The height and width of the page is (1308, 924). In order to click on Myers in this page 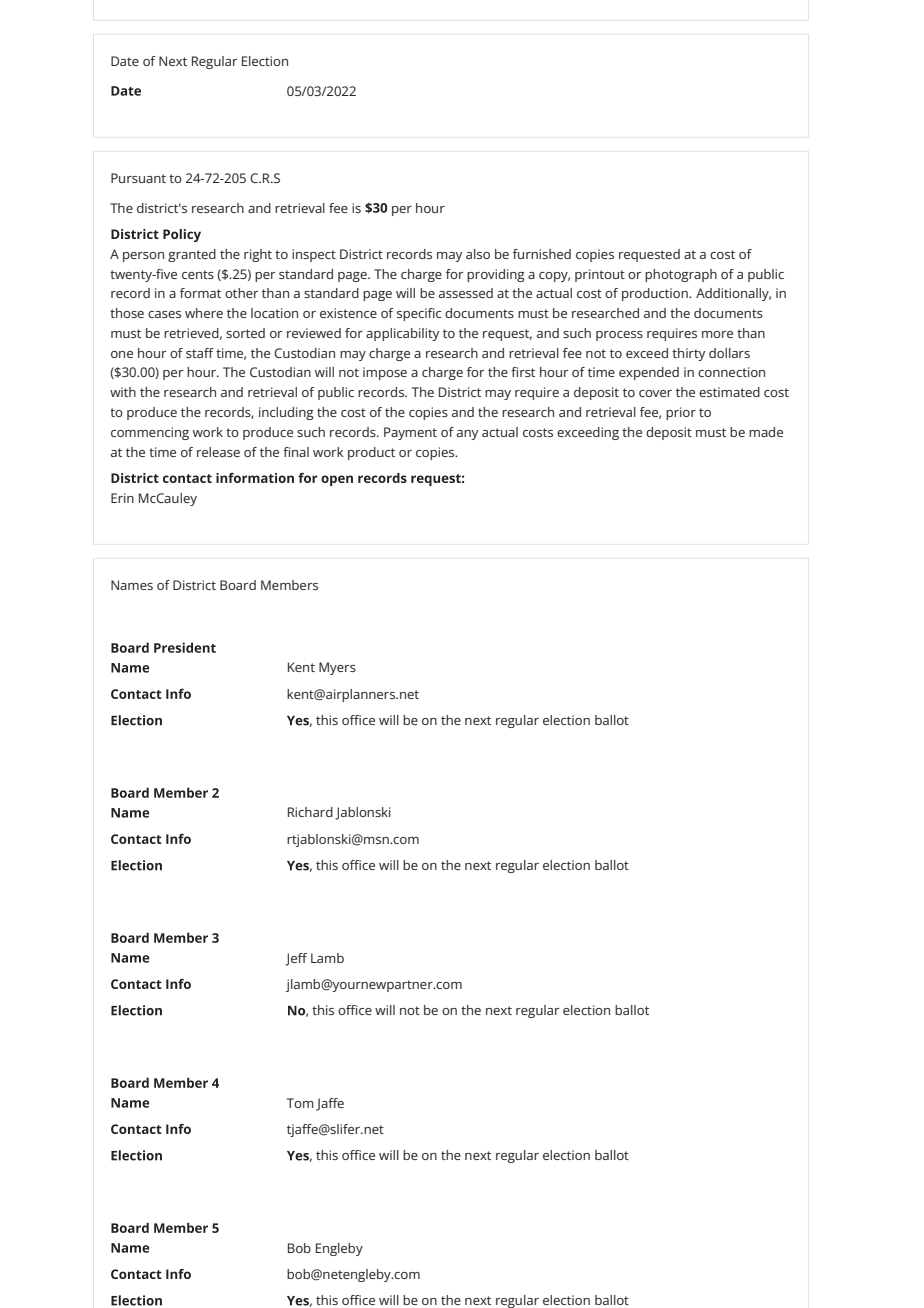, I will do `click(337, 668)`.
